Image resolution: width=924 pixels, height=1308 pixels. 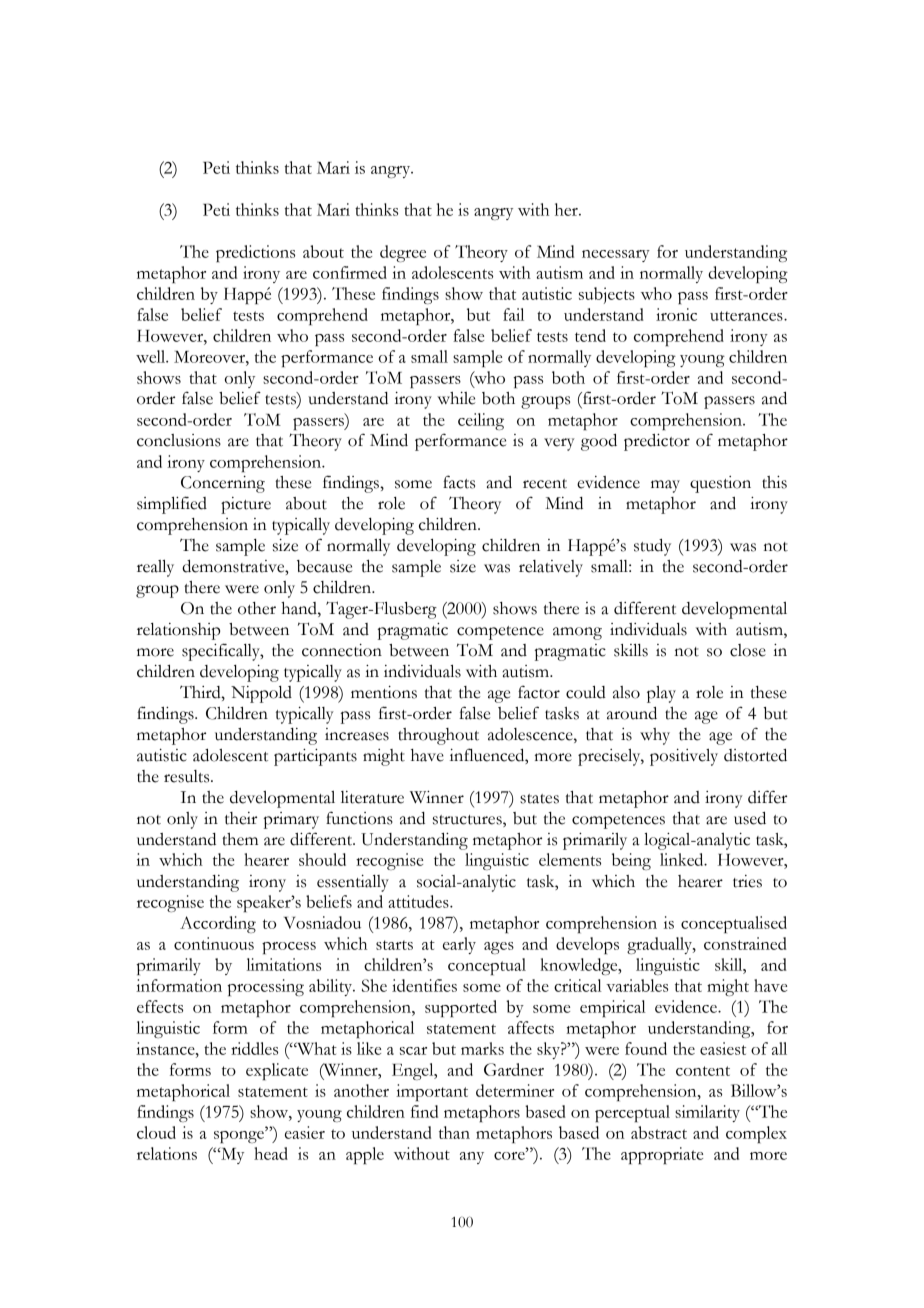 I want to click on ironic, so click(x=676, y=314).
